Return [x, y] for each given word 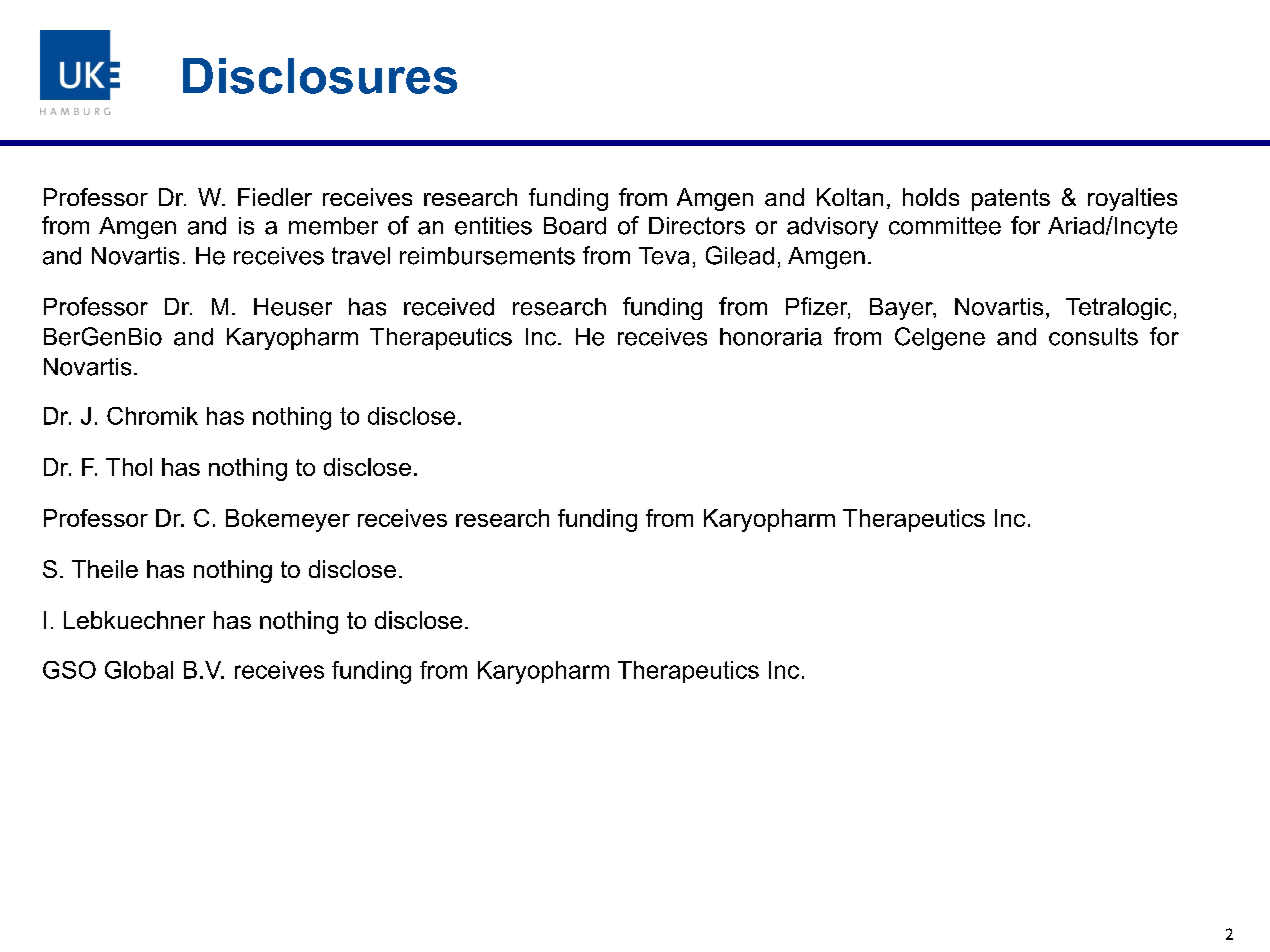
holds [931, 197]
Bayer [902, 309]
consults [1093, 337]
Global [139, 670]
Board [575, 226]
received [449, 307]
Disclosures [320, 76]
